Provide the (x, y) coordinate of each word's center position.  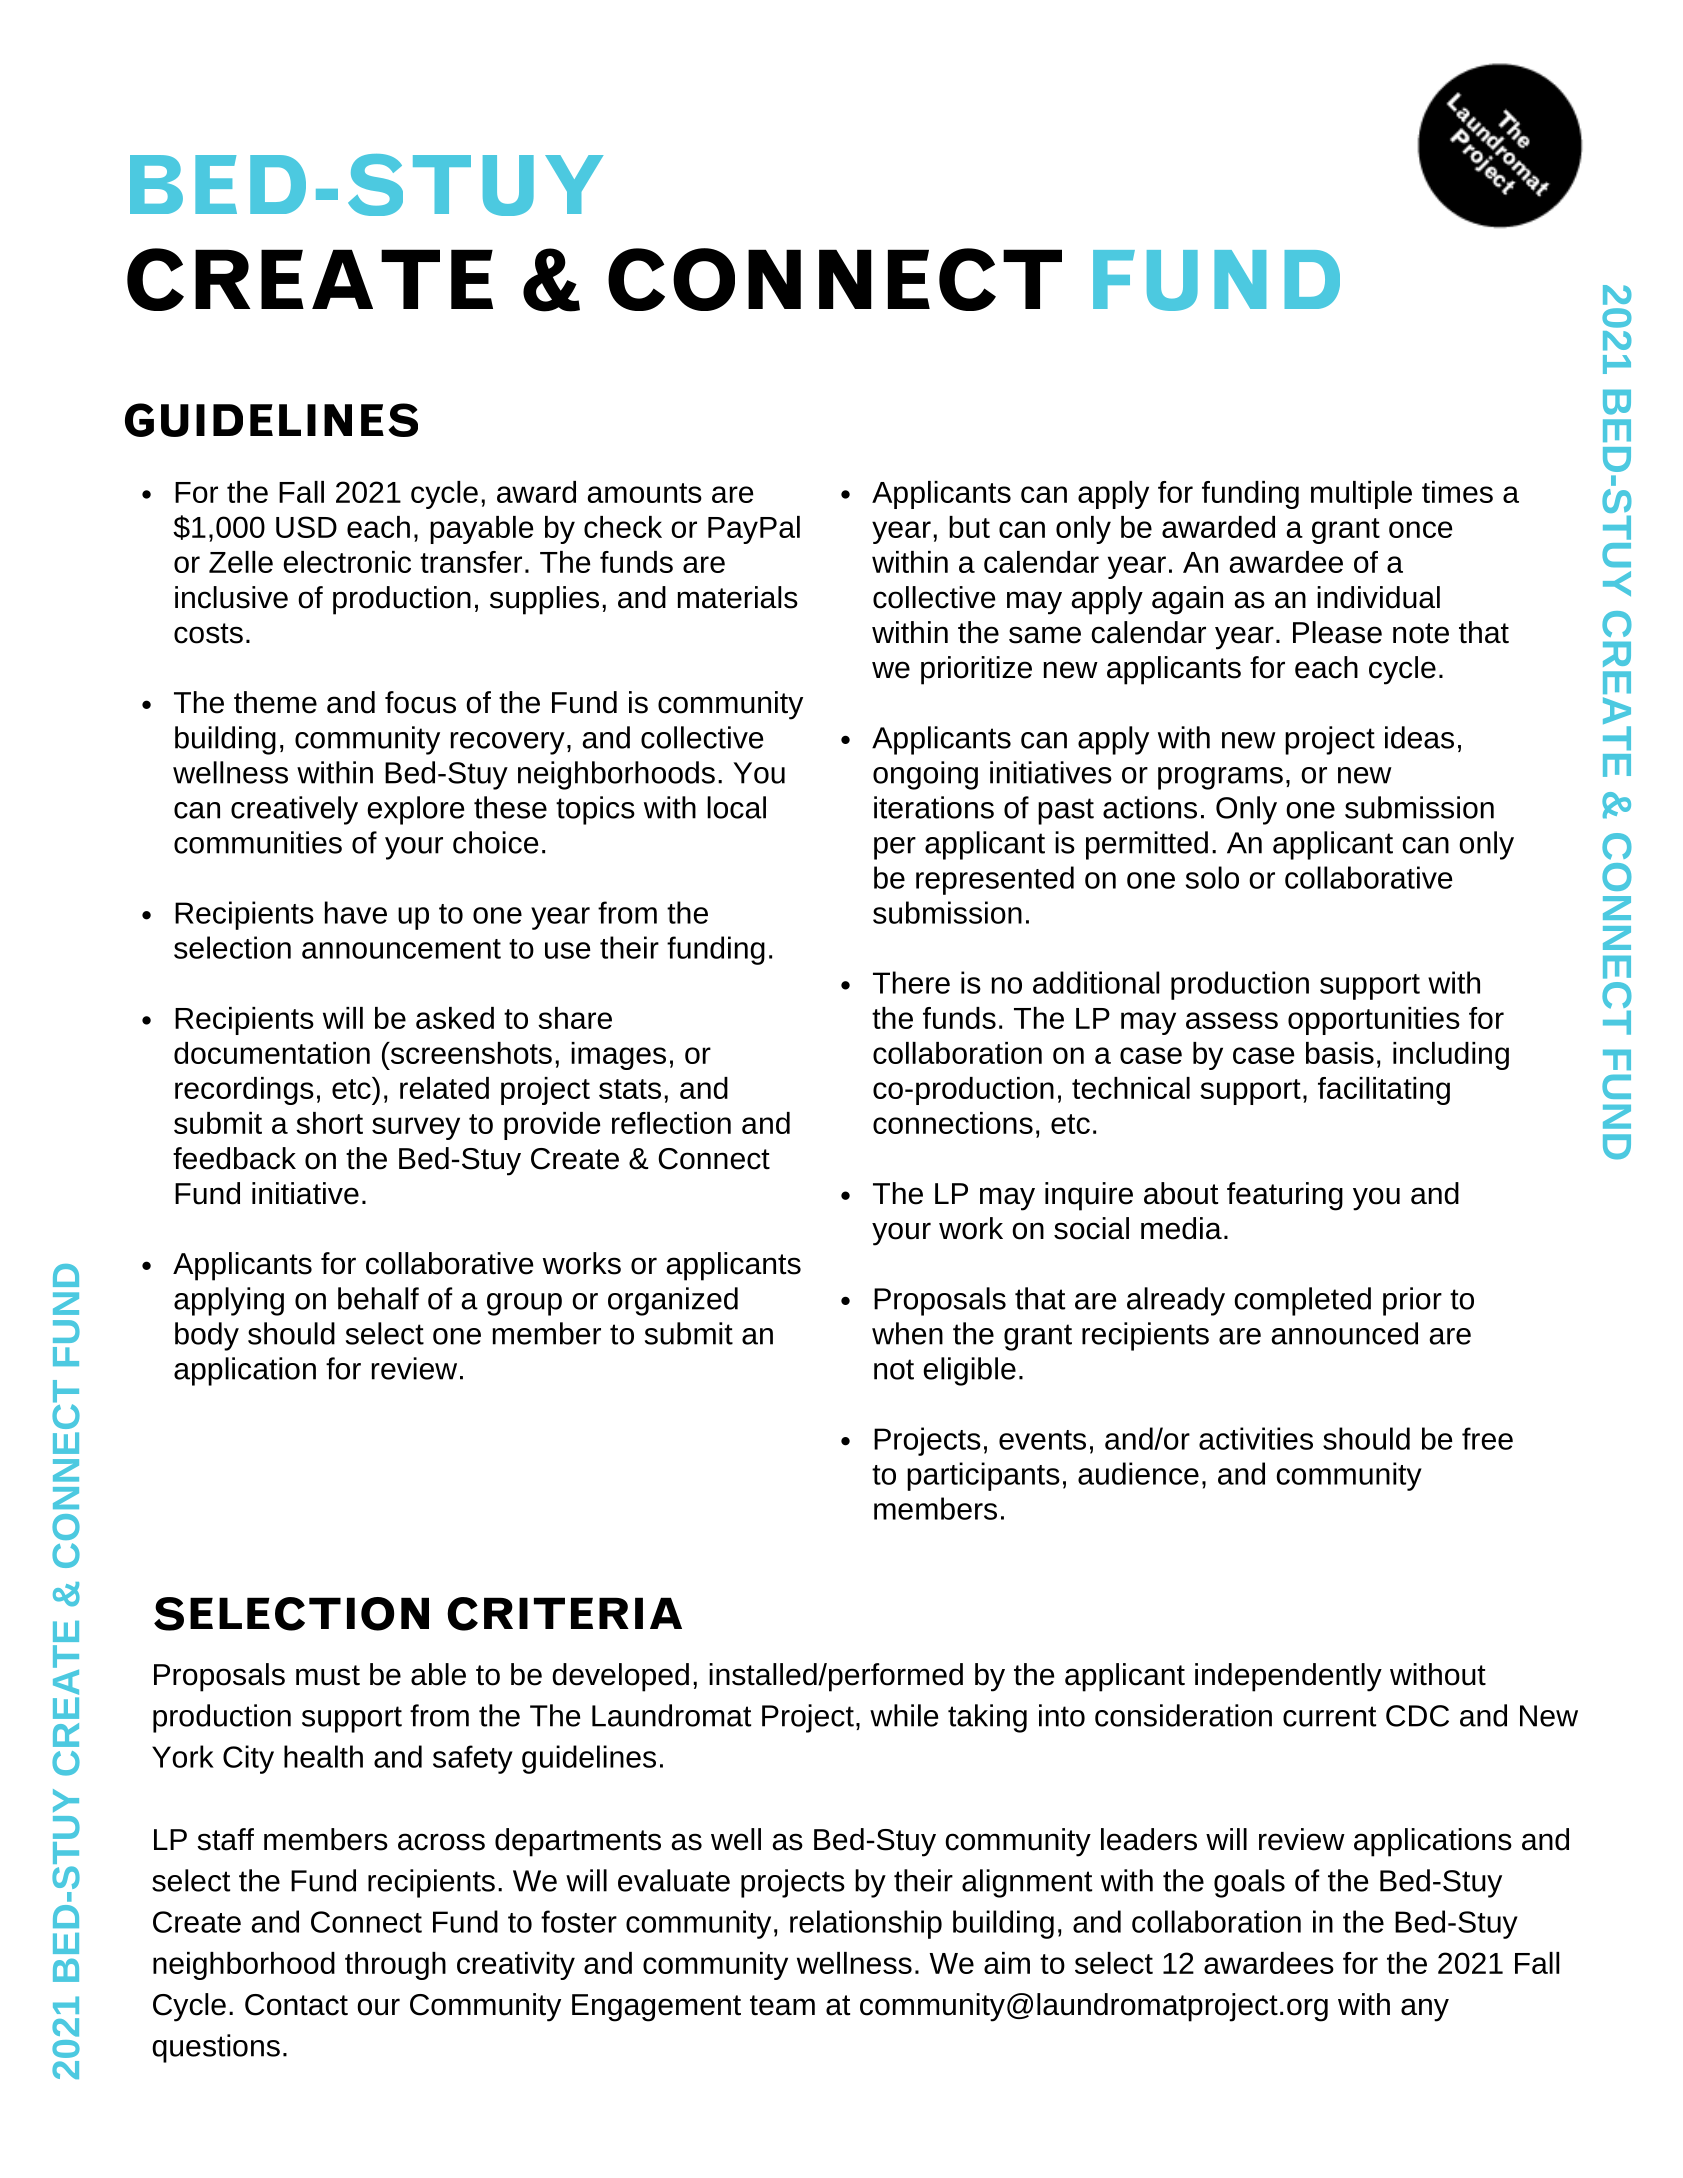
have (356, 912)
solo (1212, 877)
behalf (378, 1298)
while (904, 1715)
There (911, 982)
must (328, 1675)
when (907, 1333)
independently (1288, 1677)
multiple (1361, 495)
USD (306, 527)
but (969, 527)
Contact (296, 2005)
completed (1302, 1301)
